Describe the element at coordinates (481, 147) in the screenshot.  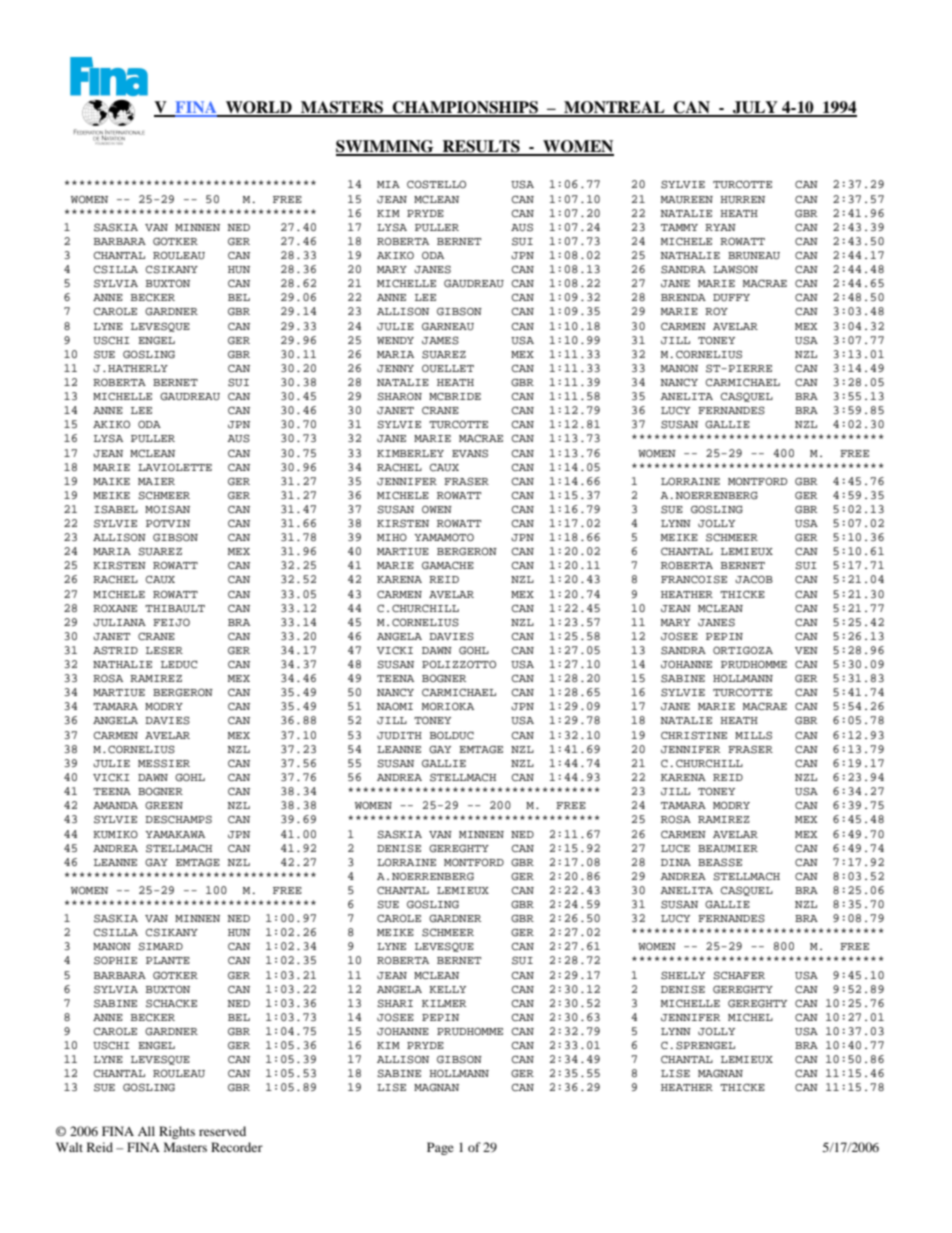
I see `RESULTS` at that location.
